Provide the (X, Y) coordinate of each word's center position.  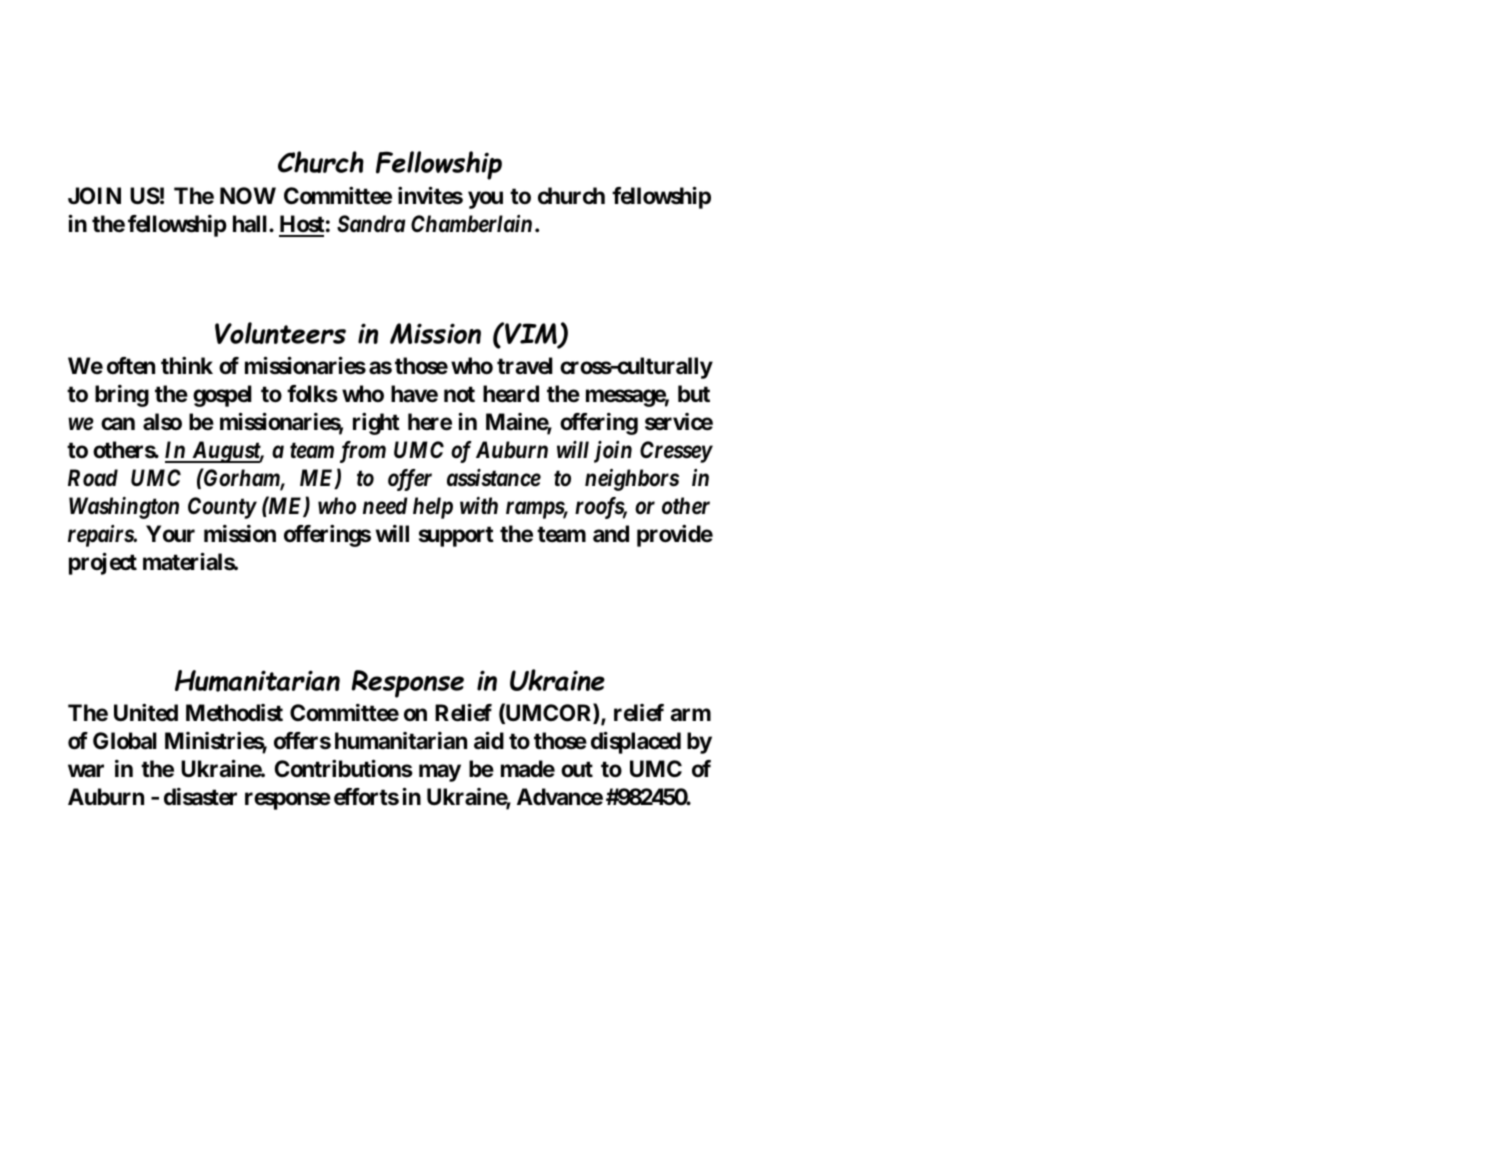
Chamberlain (471, 224)
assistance (494, 478)
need (385, 506)
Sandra (371, 224)
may (440, 773)
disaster (200, 797)
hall (251, 224)
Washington (124, 507)
